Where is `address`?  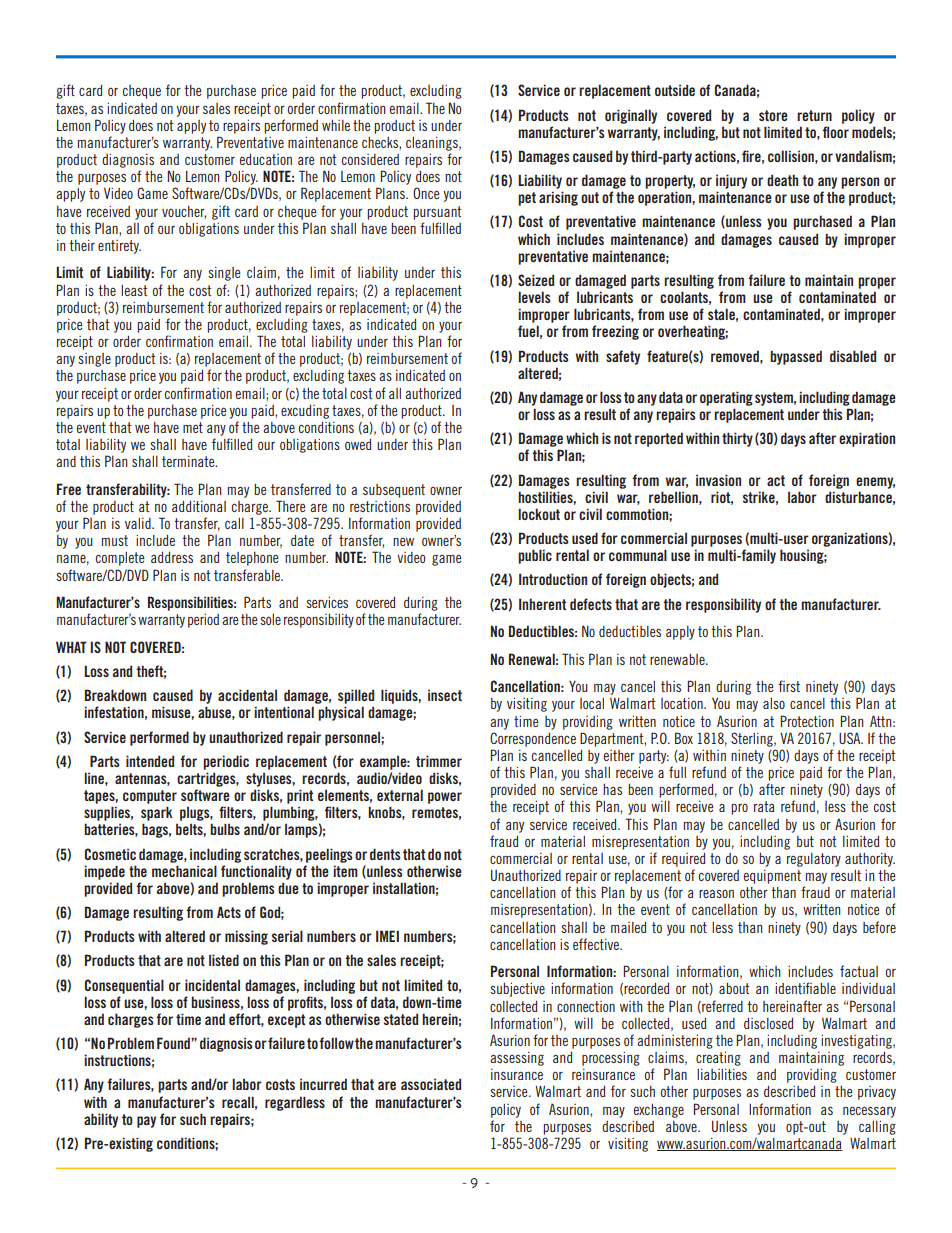
address is located at coordinates (172, 557).
